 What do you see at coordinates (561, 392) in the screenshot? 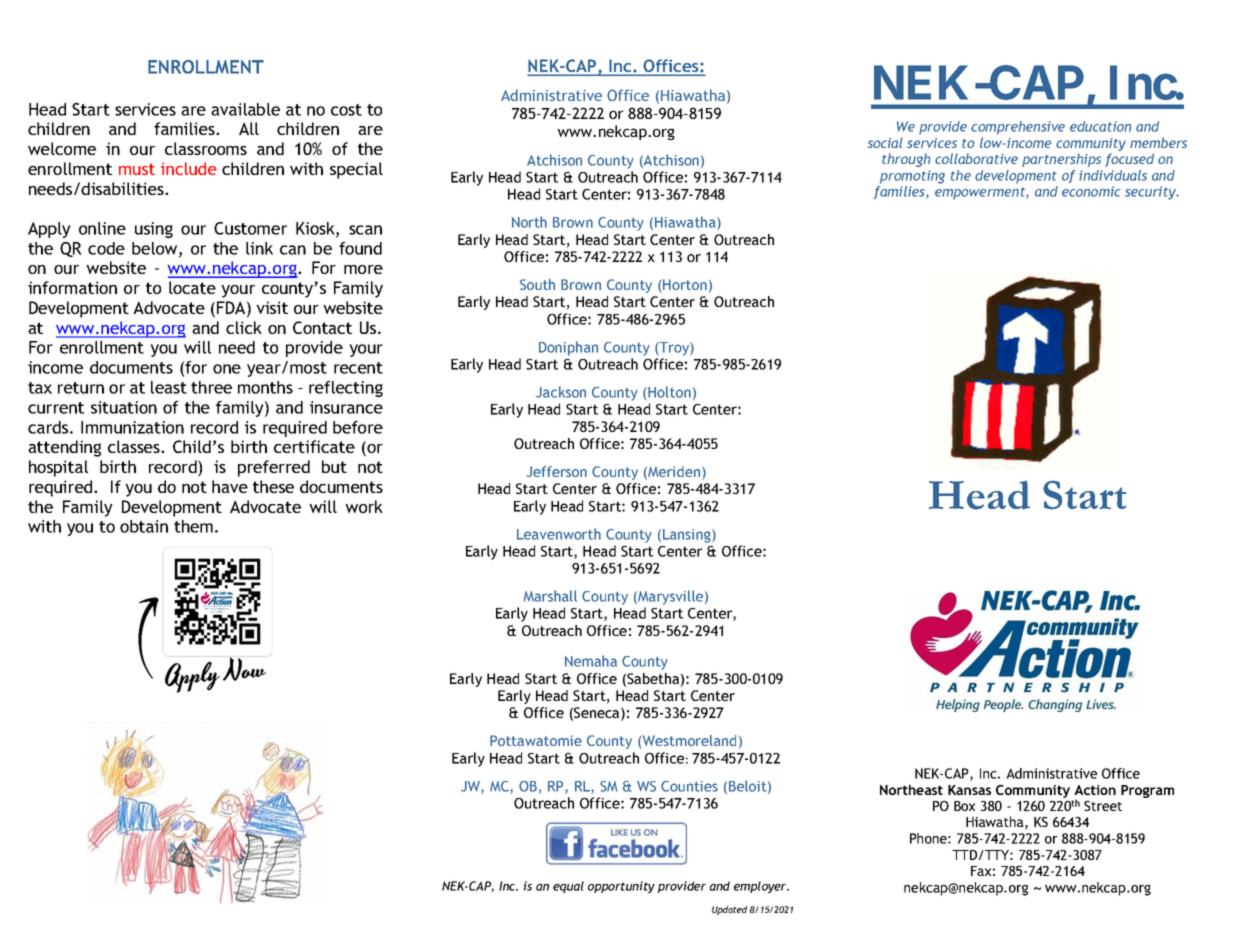
I see `Jackson` at bounding box center [561, 392].
